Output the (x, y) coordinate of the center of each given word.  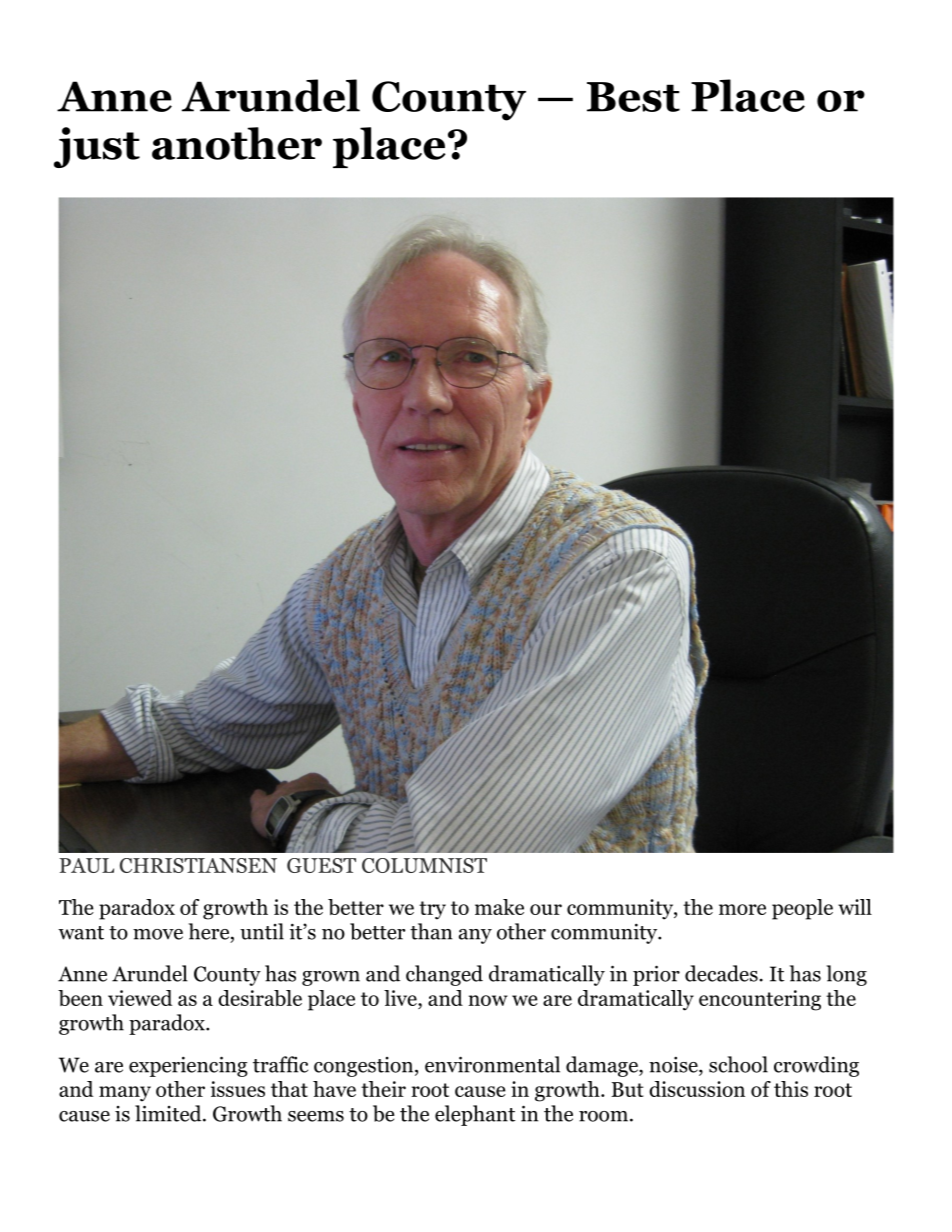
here (209, 931)
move (158, 934)
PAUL (86, 865)
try (432, 910)
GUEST (321, 865)
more (742, 909)
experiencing (188, 1066)
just (97, 147)
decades (721, 973)
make (499, 907)
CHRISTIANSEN (198, 865)
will (855, 907)
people (802, 909)
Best (633, 97)
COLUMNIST (424, 865)
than (431, 931)
